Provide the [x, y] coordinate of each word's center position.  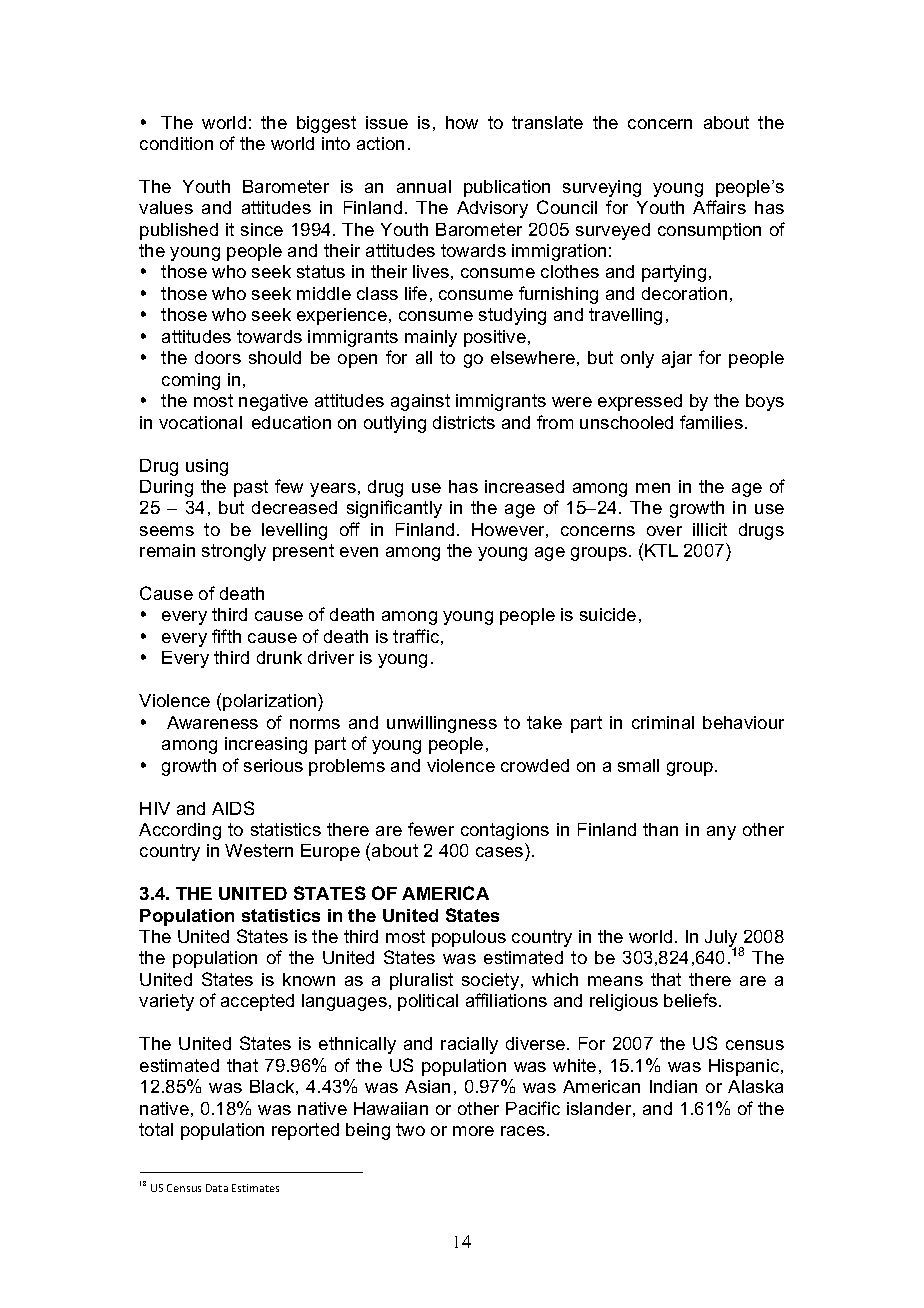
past [251, 488]
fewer [431, 829]
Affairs [719, 207]
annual [424, 186]
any [721, 833]
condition [176, 143]
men [653, 488]
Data [217, 1188]
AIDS [233, 808]
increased [524, 486]
